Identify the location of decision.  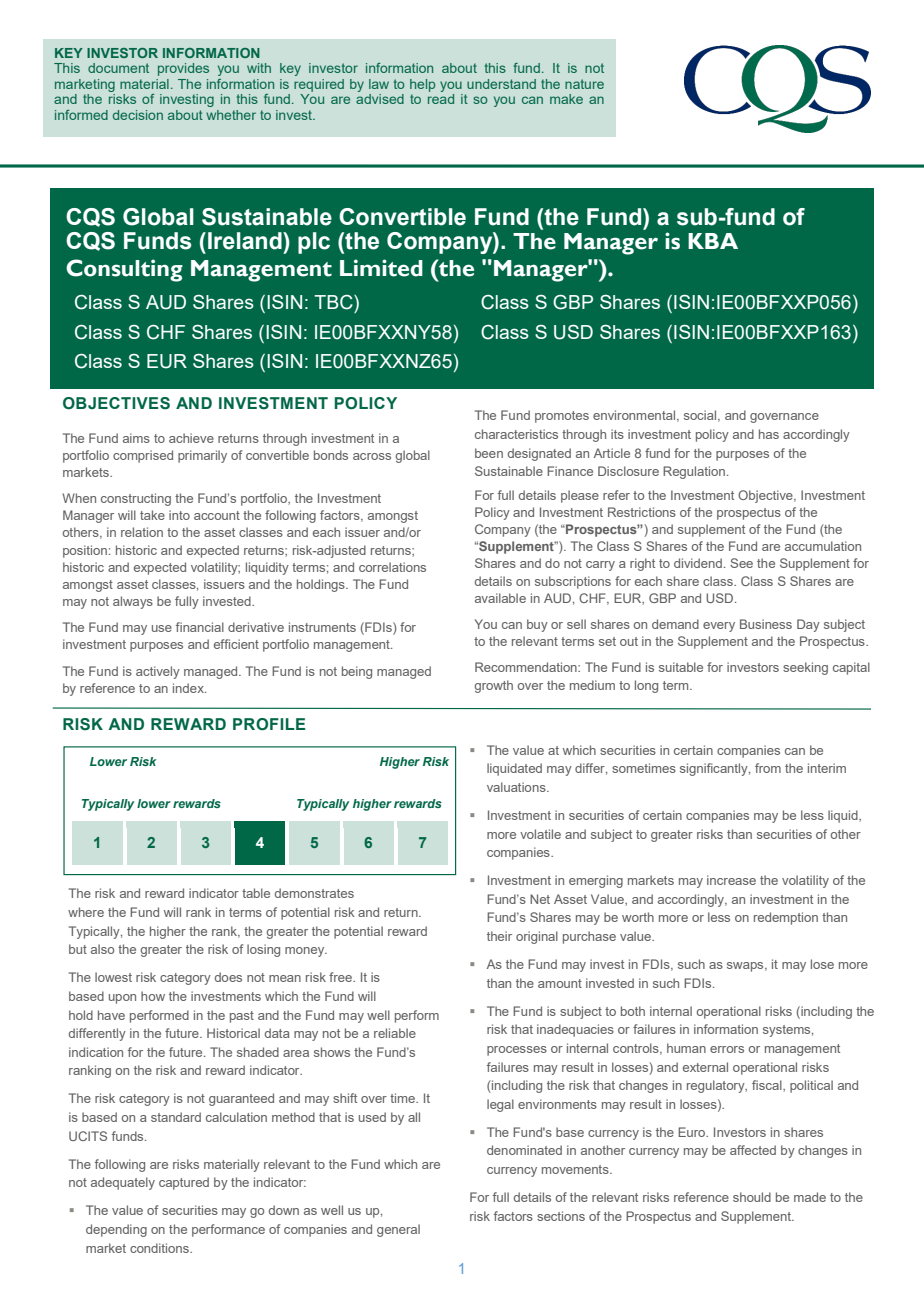
(138, 115).
